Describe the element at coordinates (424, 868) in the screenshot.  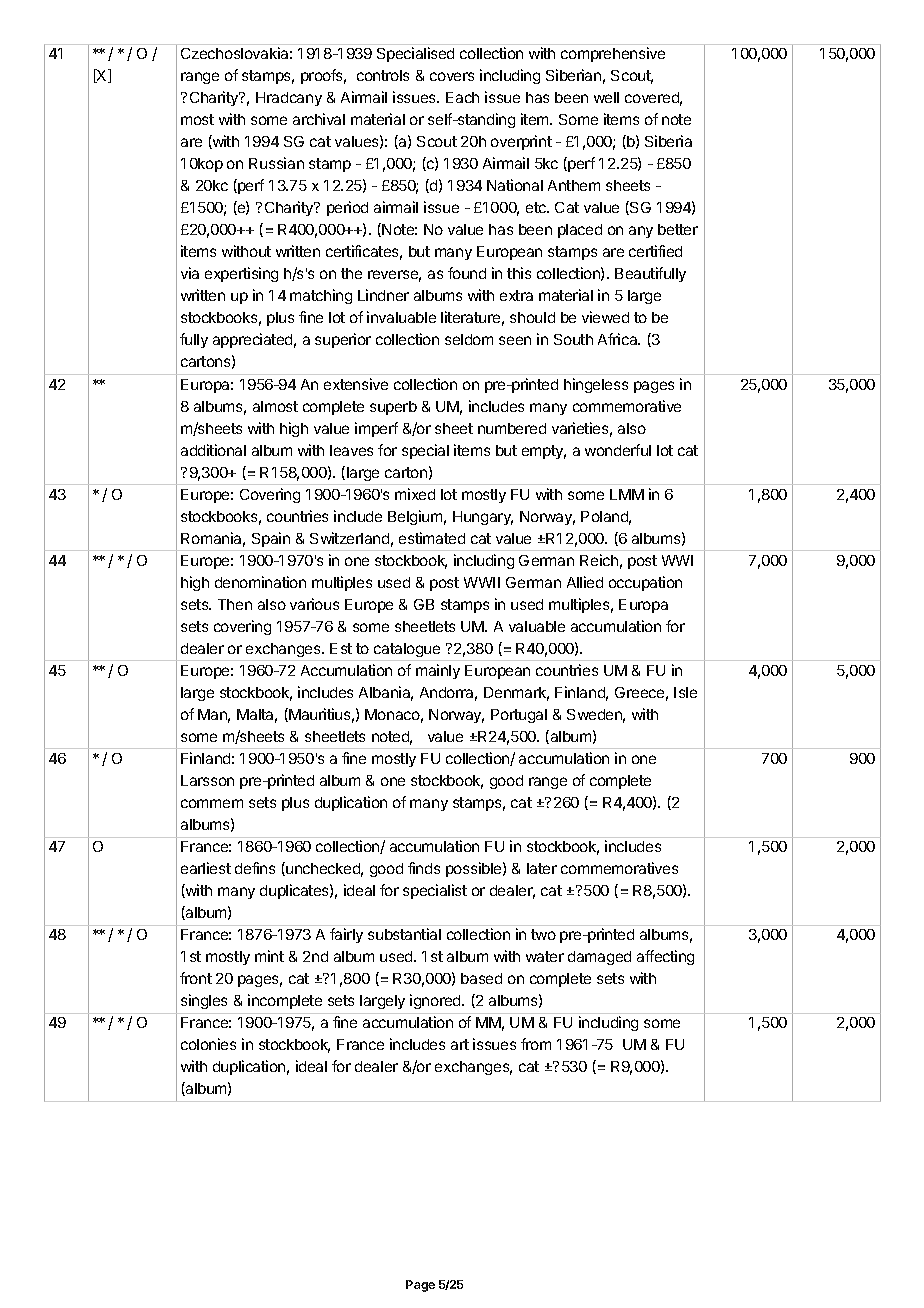
I see `finds` at that location.
